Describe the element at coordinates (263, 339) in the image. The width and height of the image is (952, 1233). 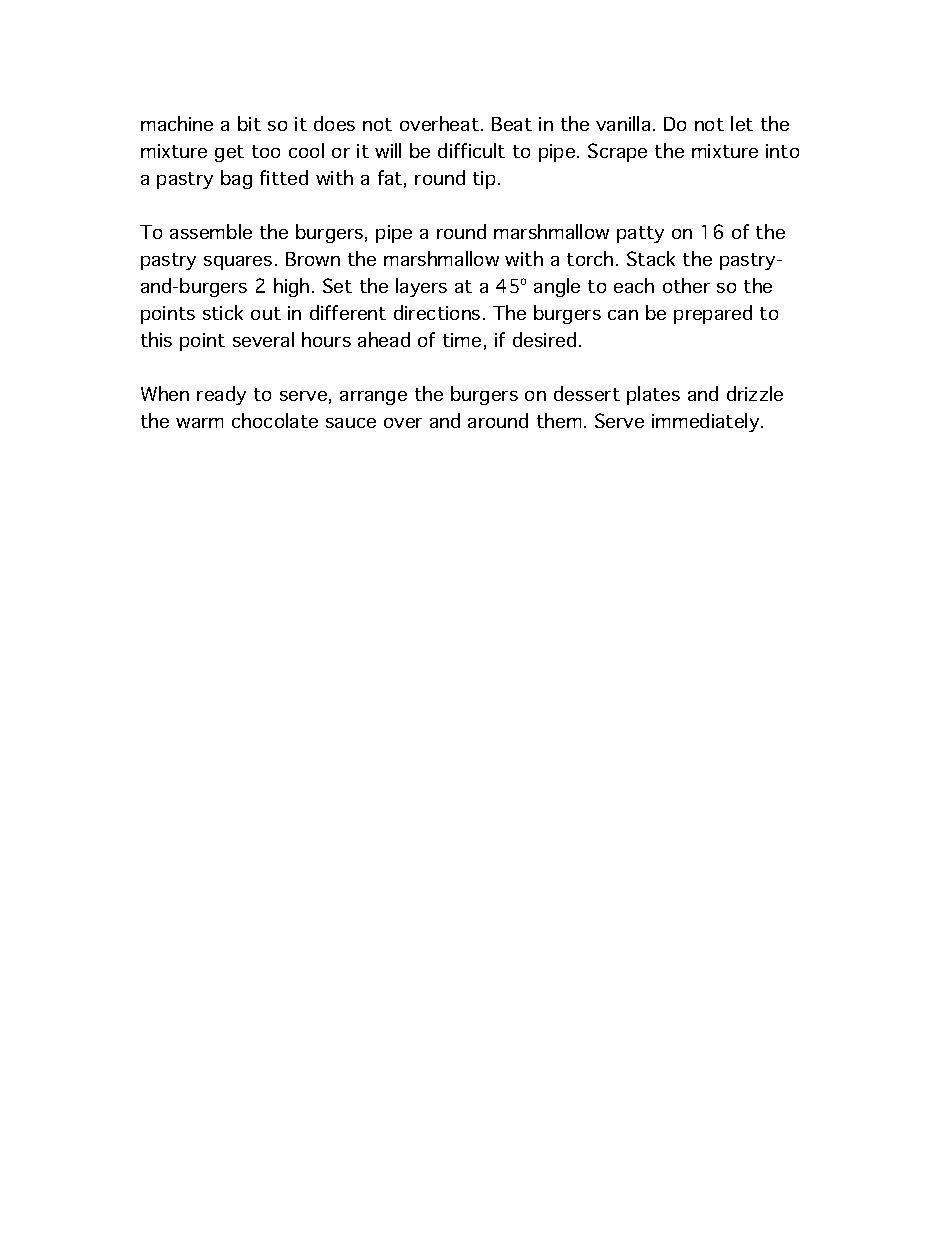
I see `several` at that location.
